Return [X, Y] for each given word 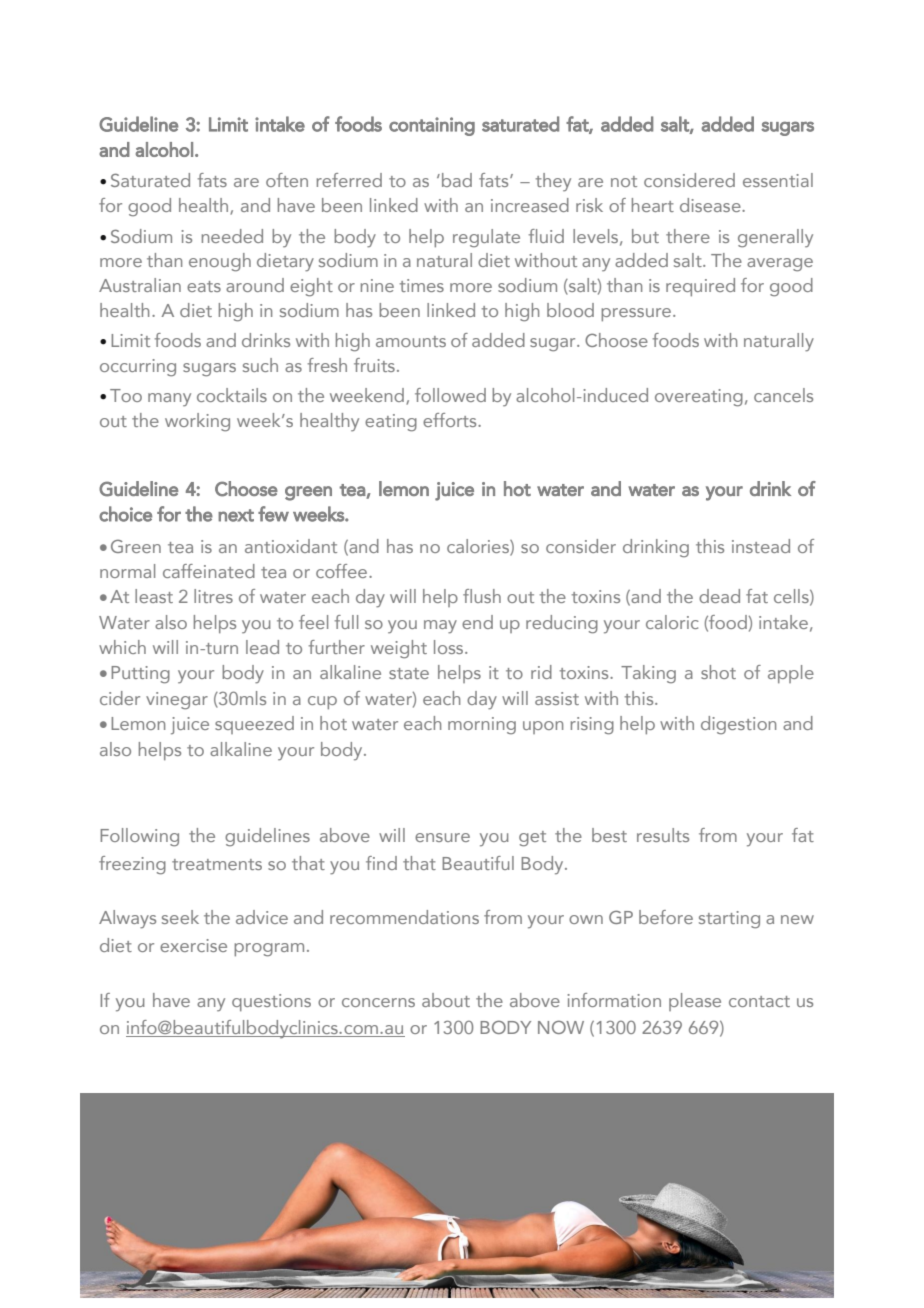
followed [450, 395]
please [695, 1002]
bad [457, 180]
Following [139, 837]
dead [719, 596]
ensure [442, 837]
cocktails [232, 395]
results [663, 835]
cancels [783, 395]
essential [778, 180]
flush [482, 596]
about [446, 1000]
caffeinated [209, 571]
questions [271, 1002]
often [287, 180]
